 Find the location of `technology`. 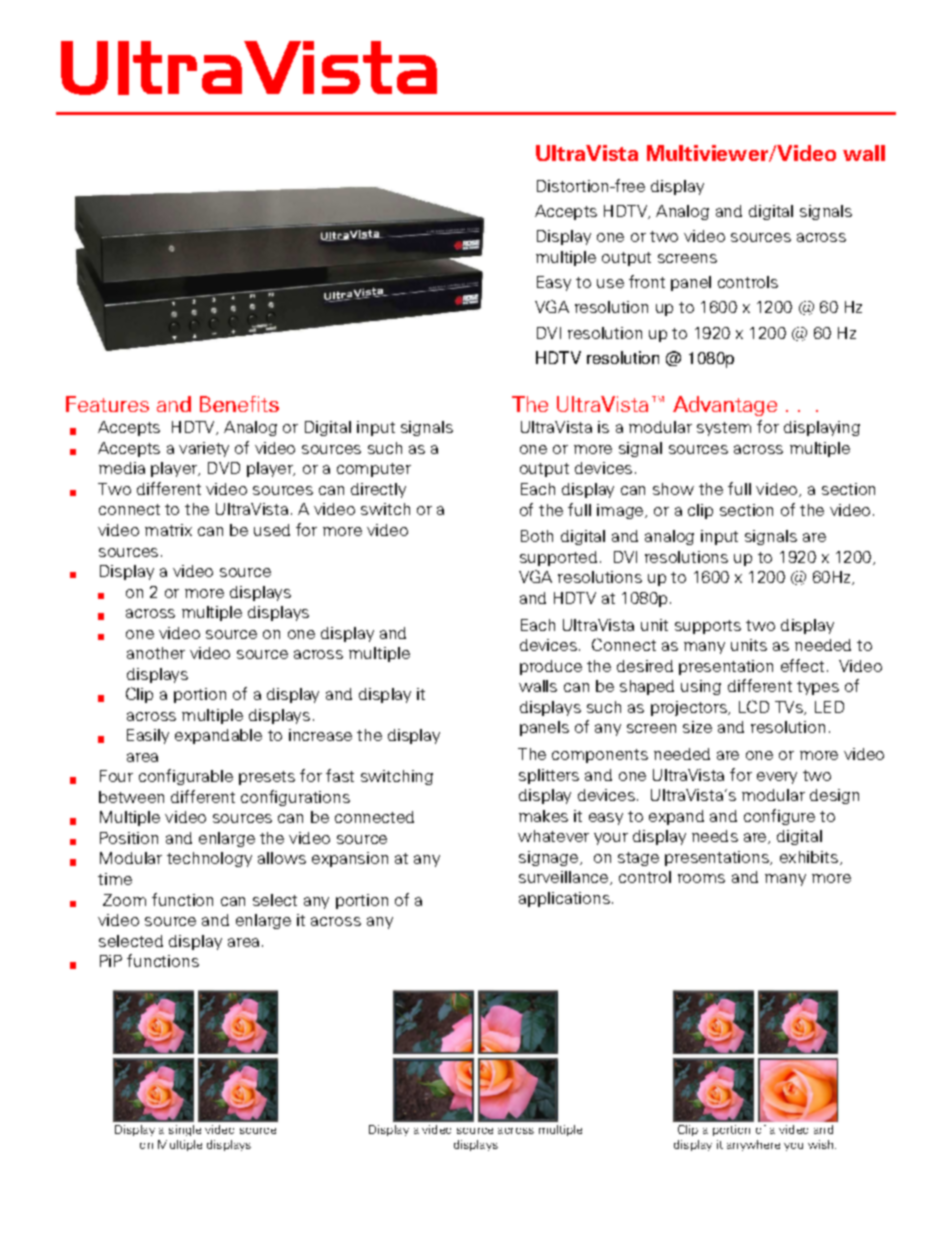

technology is located at coordinates (209, 859).
